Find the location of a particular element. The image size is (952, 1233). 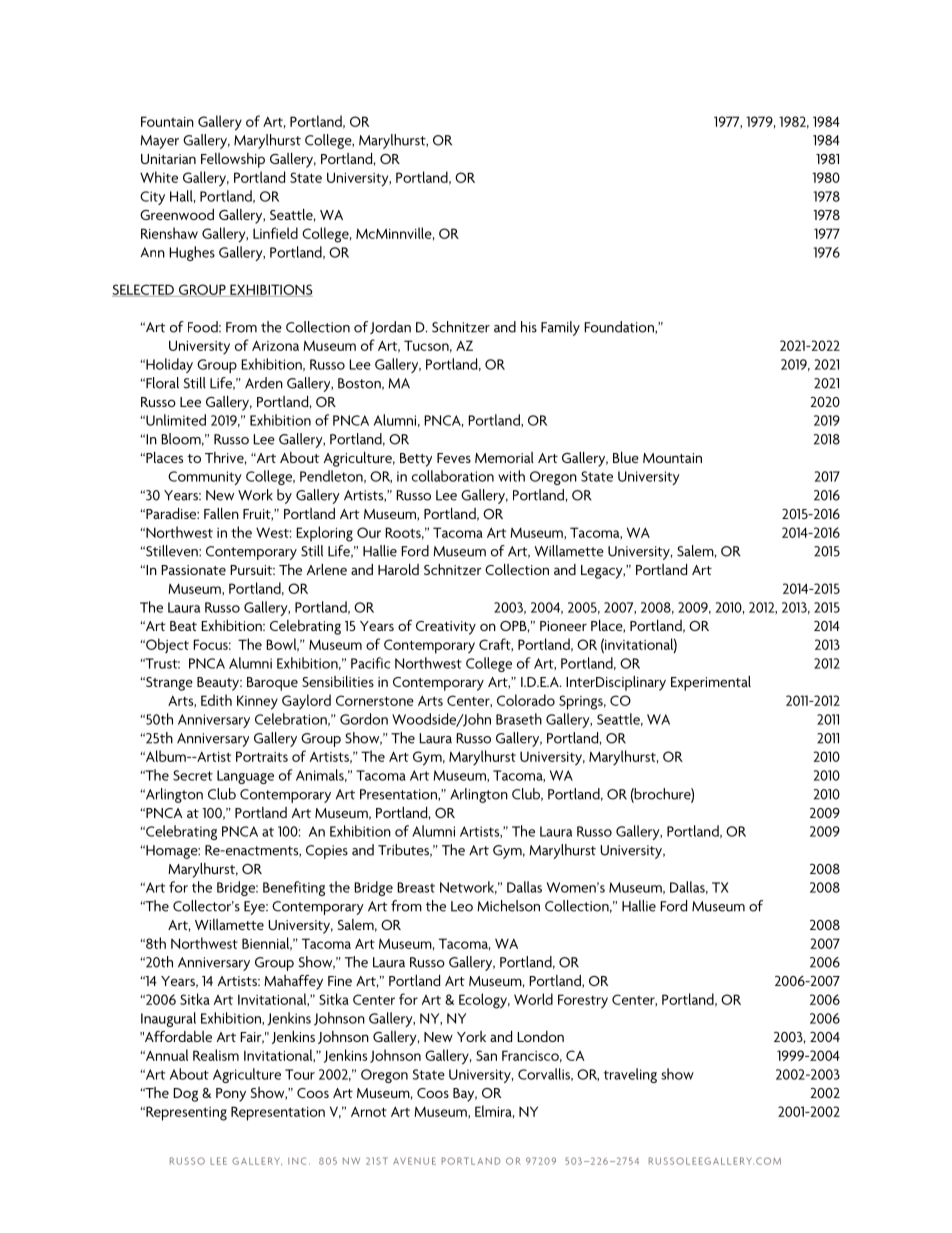

Jordan is located at coordinates (390, 327).
